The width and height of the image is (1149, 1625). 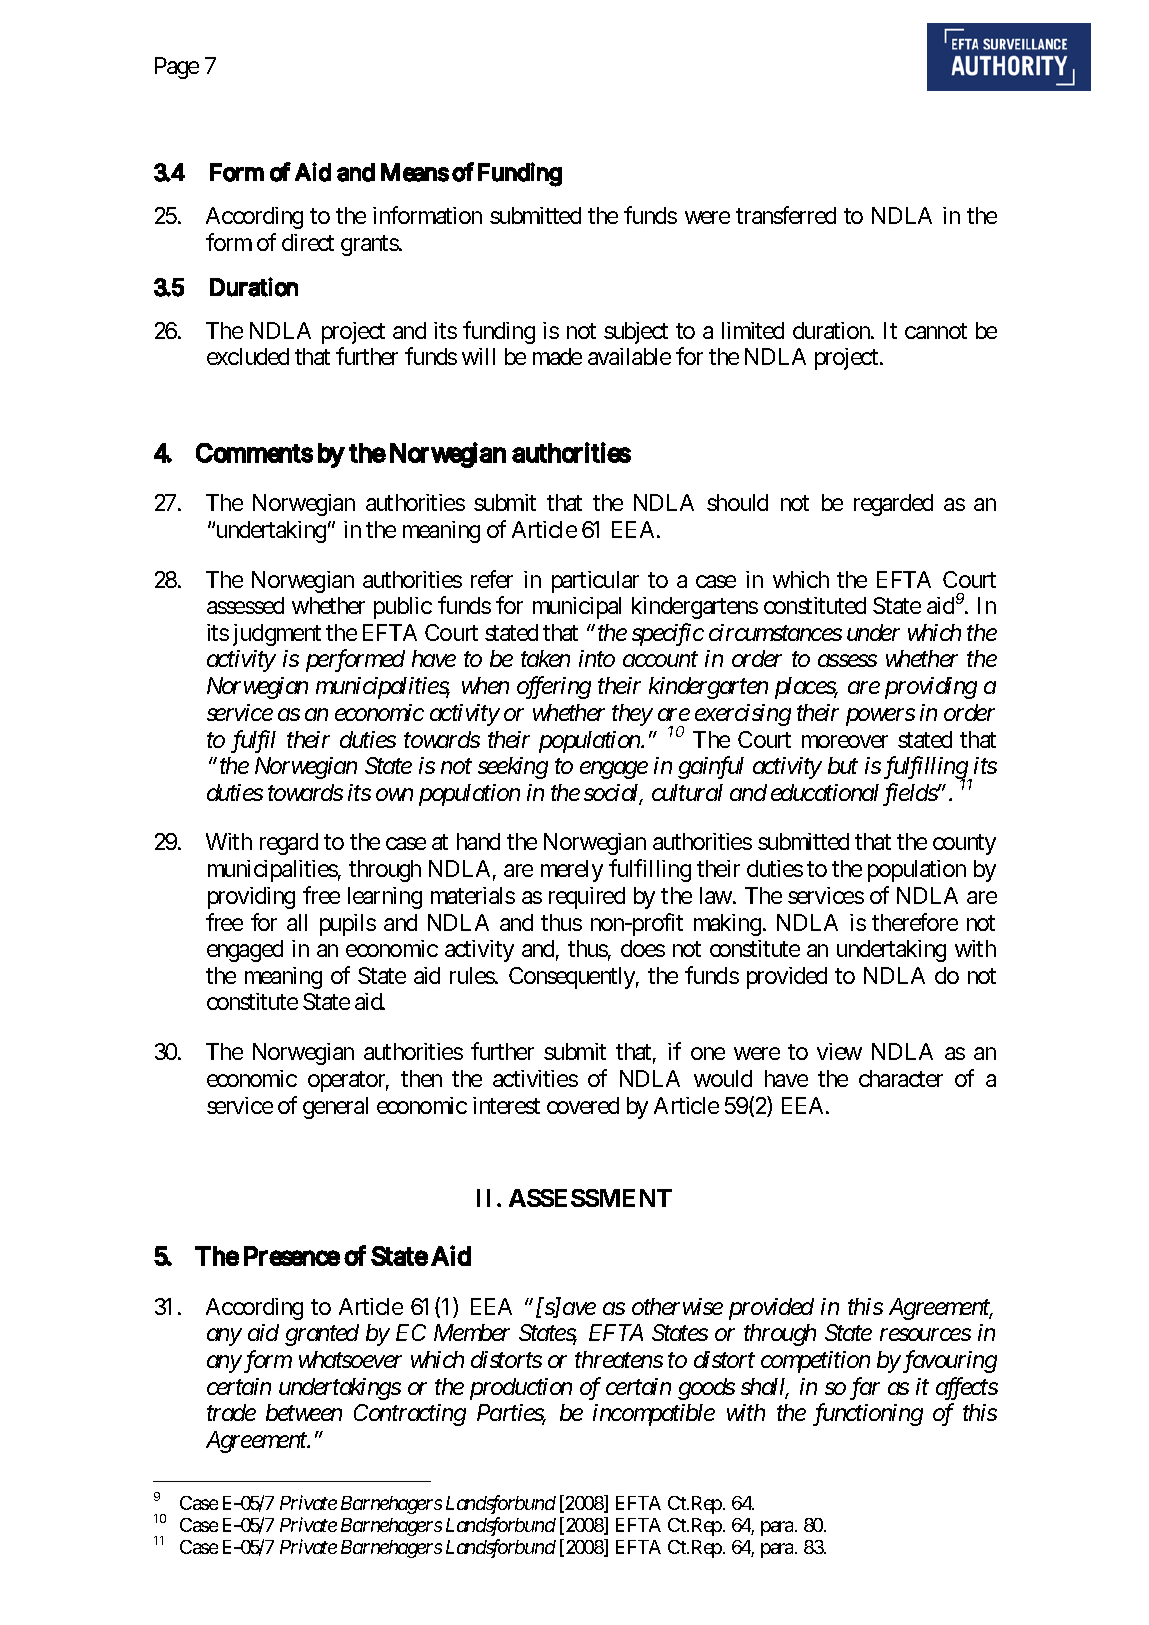 What do you see at coordinates (304, 1412) in the image?
I see `between` at bounding box center [304, 1412].
